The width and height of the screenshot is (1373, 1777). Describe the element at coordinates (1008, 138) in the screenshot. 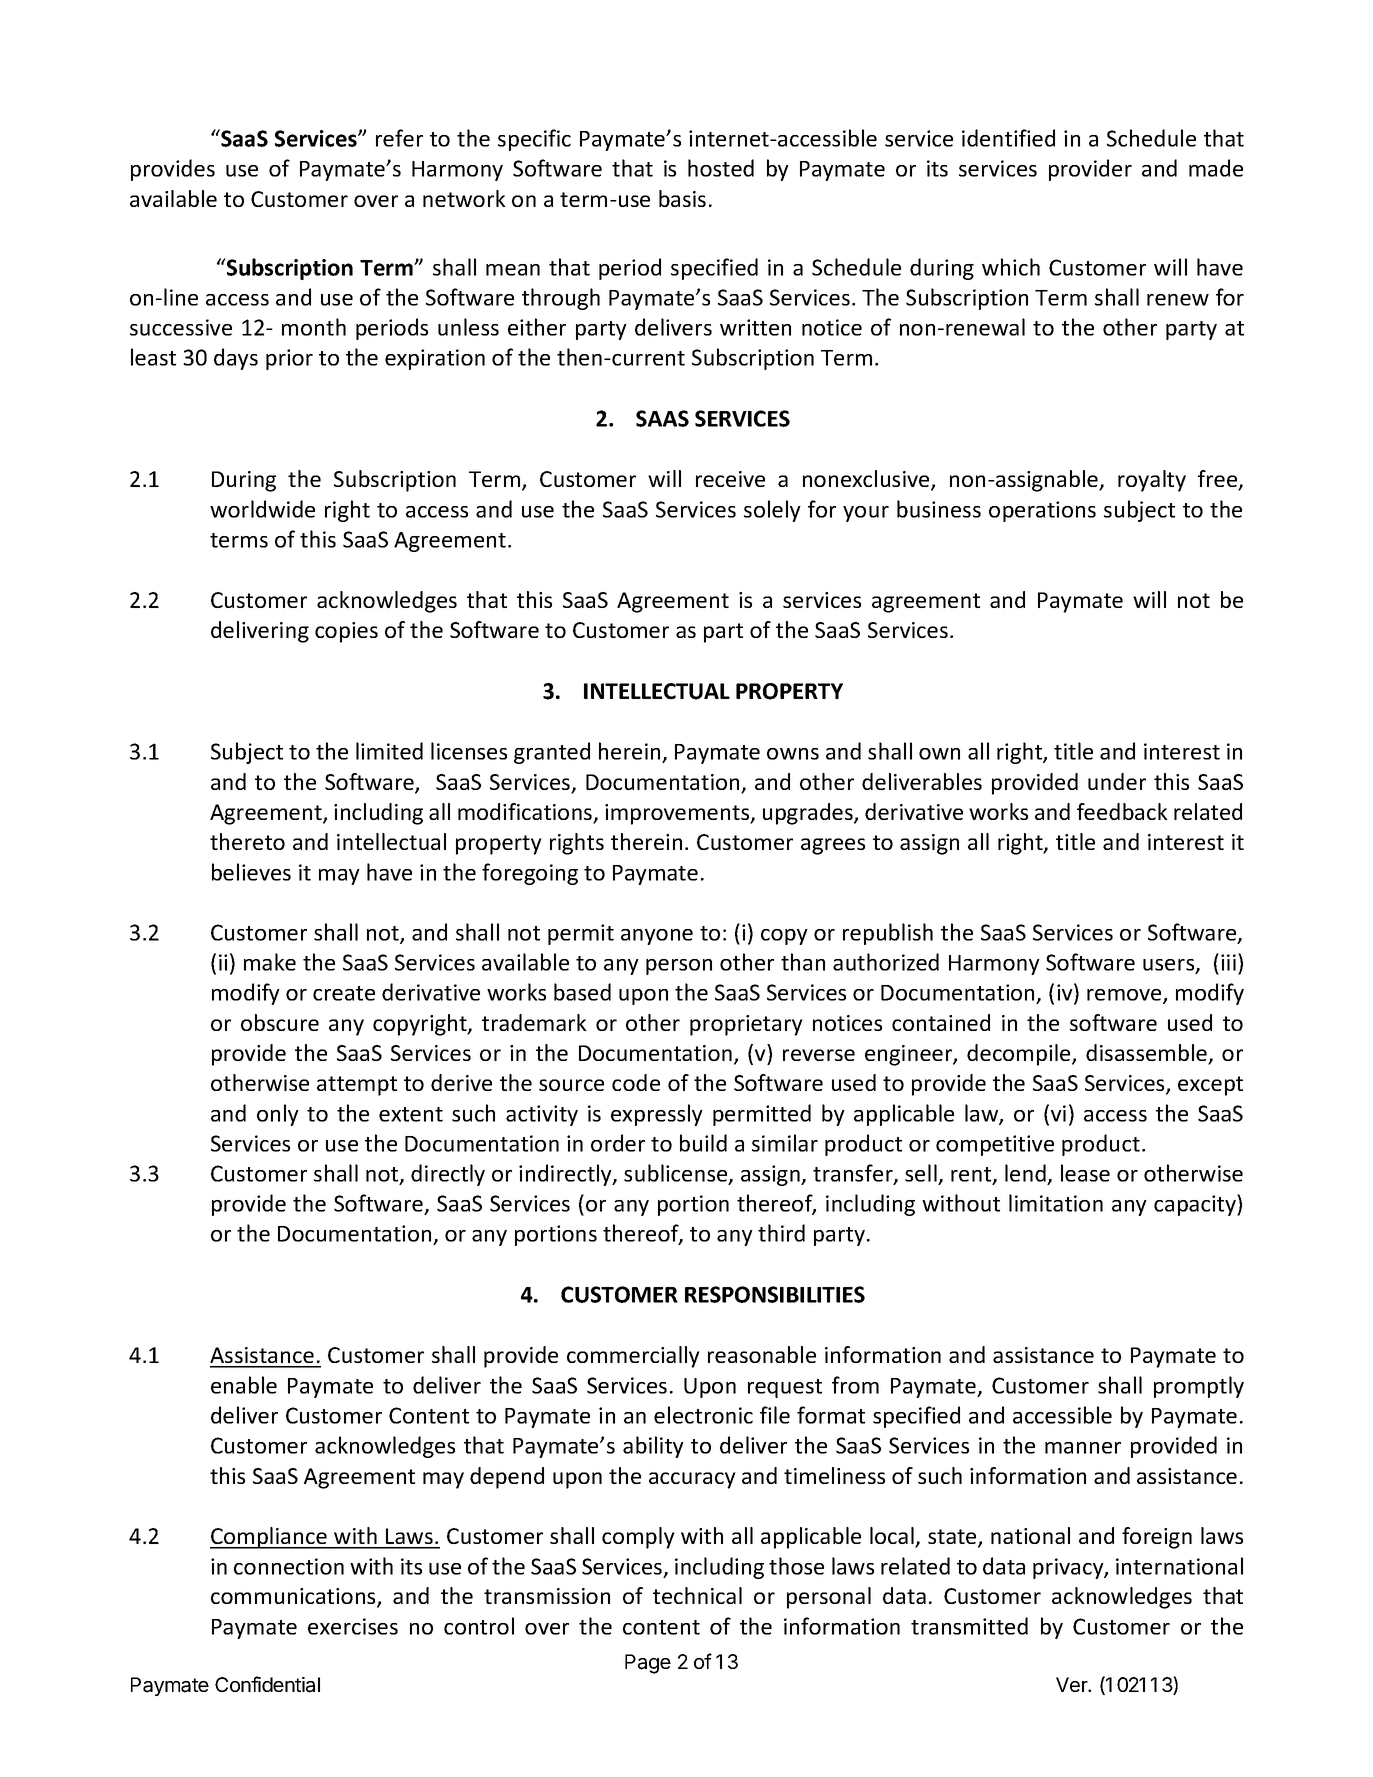

I see `identified` at that location.
